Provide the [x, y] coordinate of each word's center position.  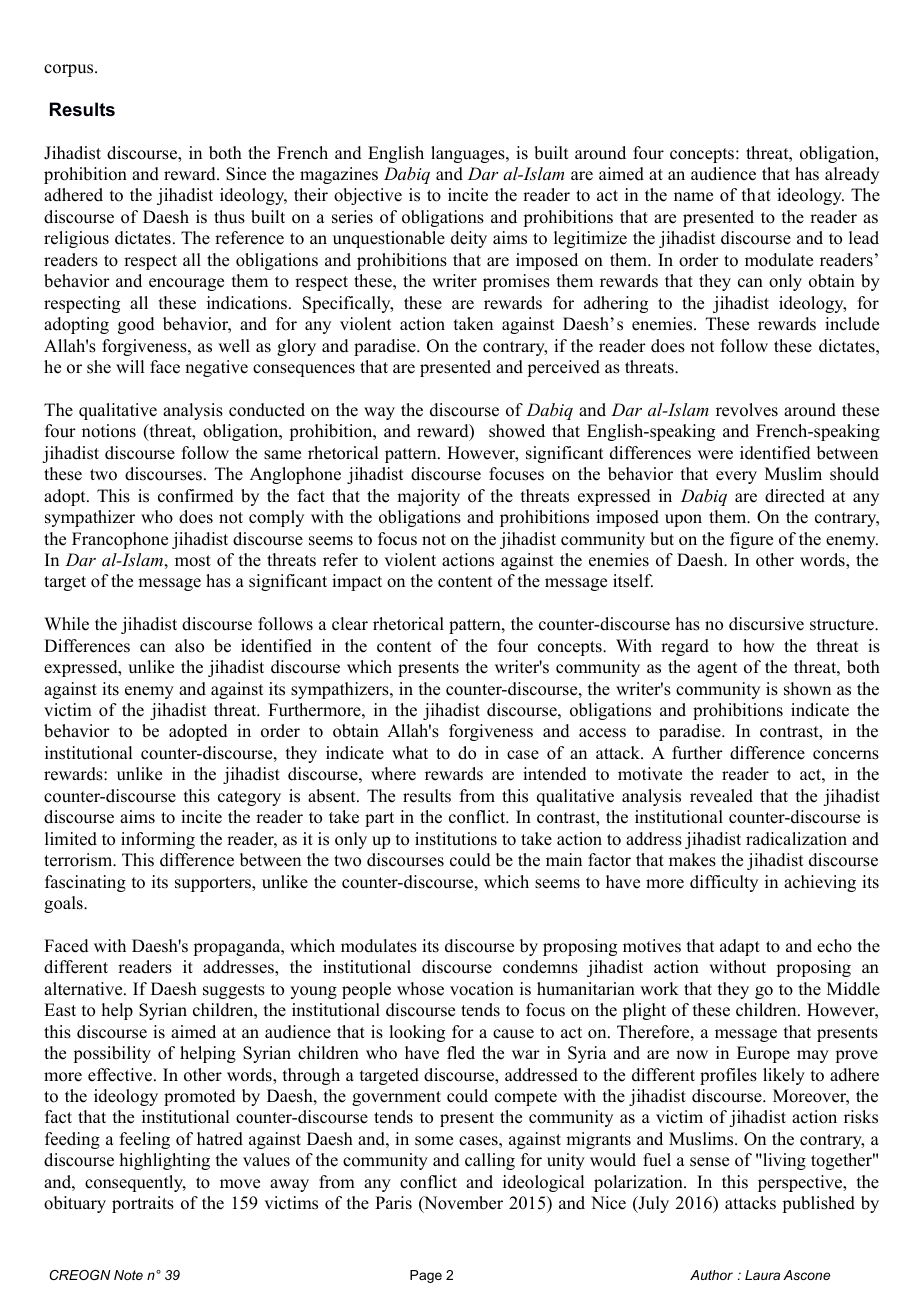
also [189, 646]
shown [807, 689]
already [852, 175]
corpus [70, 70]
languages [469, 154]
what [410, 752]
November [462, 1204]
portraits [143, 1204]
